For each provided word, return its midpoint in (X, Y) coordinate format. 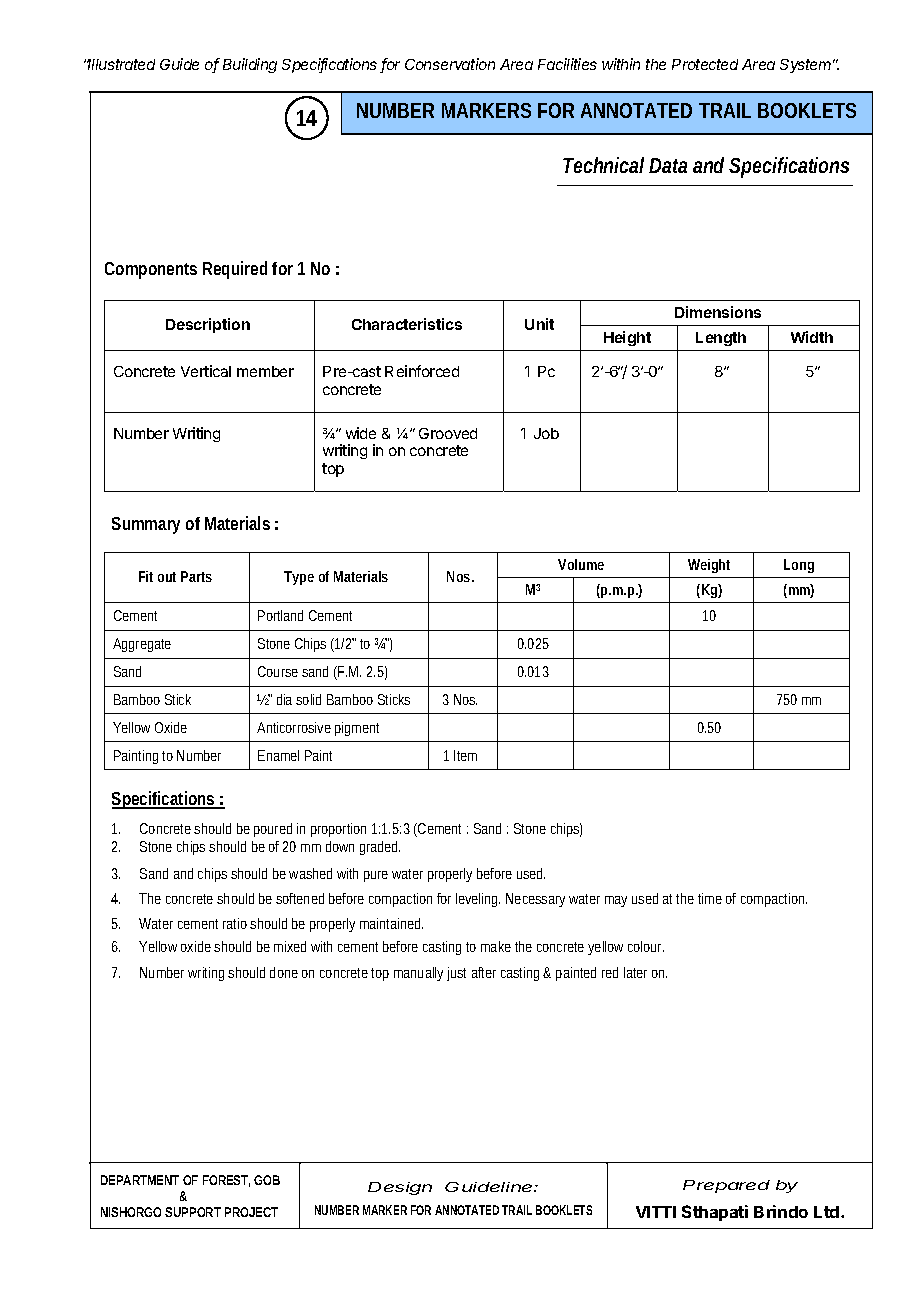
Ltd (828, 1212)
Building (250, 65)
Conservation (450, 64)
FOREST (226, 1181)
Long (799, 566)
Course (278, 671)
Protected (705, 64)
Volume (581, 564)
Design (400, 1188)
